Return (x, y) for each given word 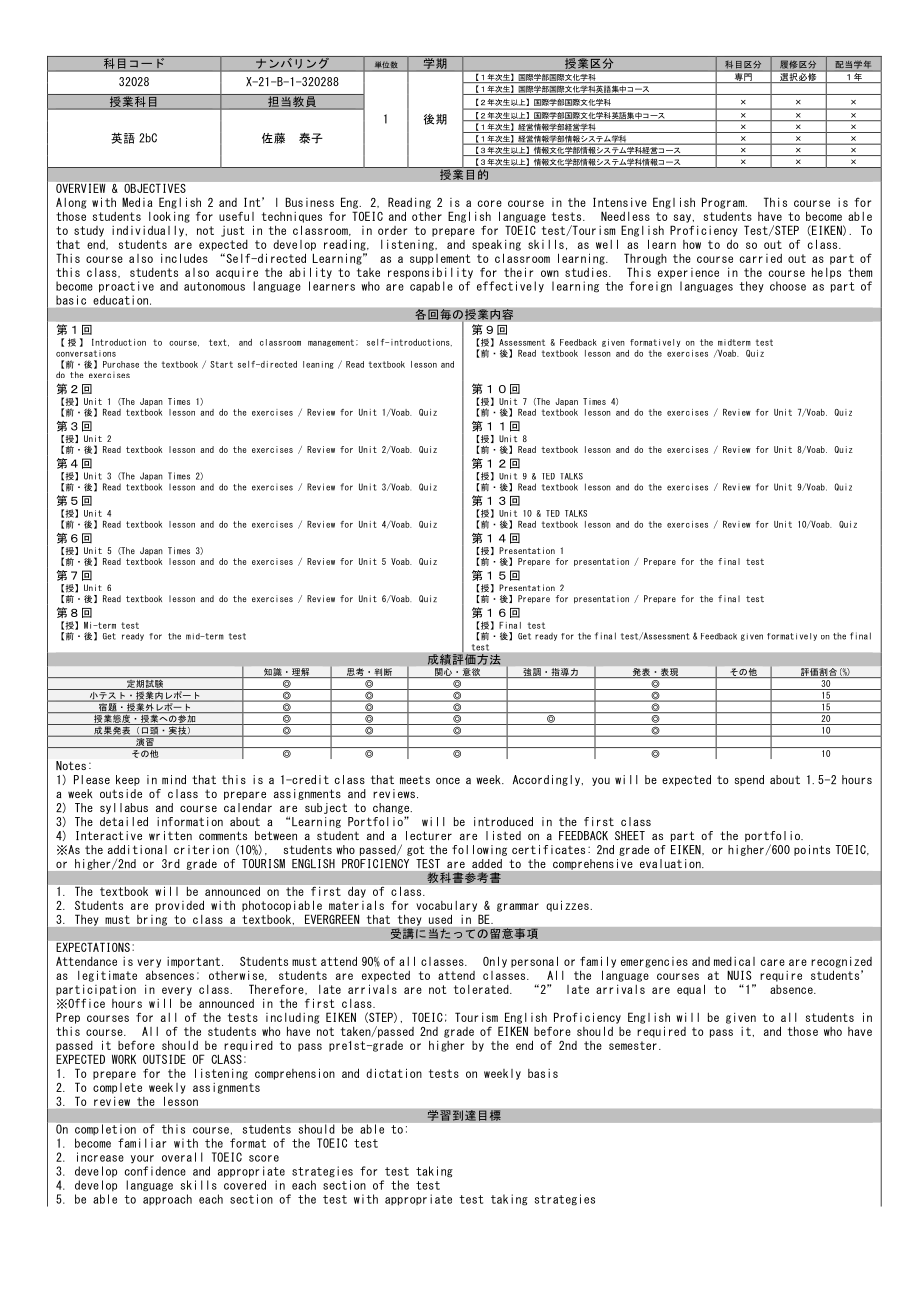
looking (169, 217)
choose (788, 286)
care (773, 962)
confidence (155, 1171)
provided (180, 906)
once (448, 780)
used (440, 919)
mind (174, 779)
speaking (496, 245)
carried (761, 258)
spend (749, 780)
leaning (318, 365)
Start (221, 364)
